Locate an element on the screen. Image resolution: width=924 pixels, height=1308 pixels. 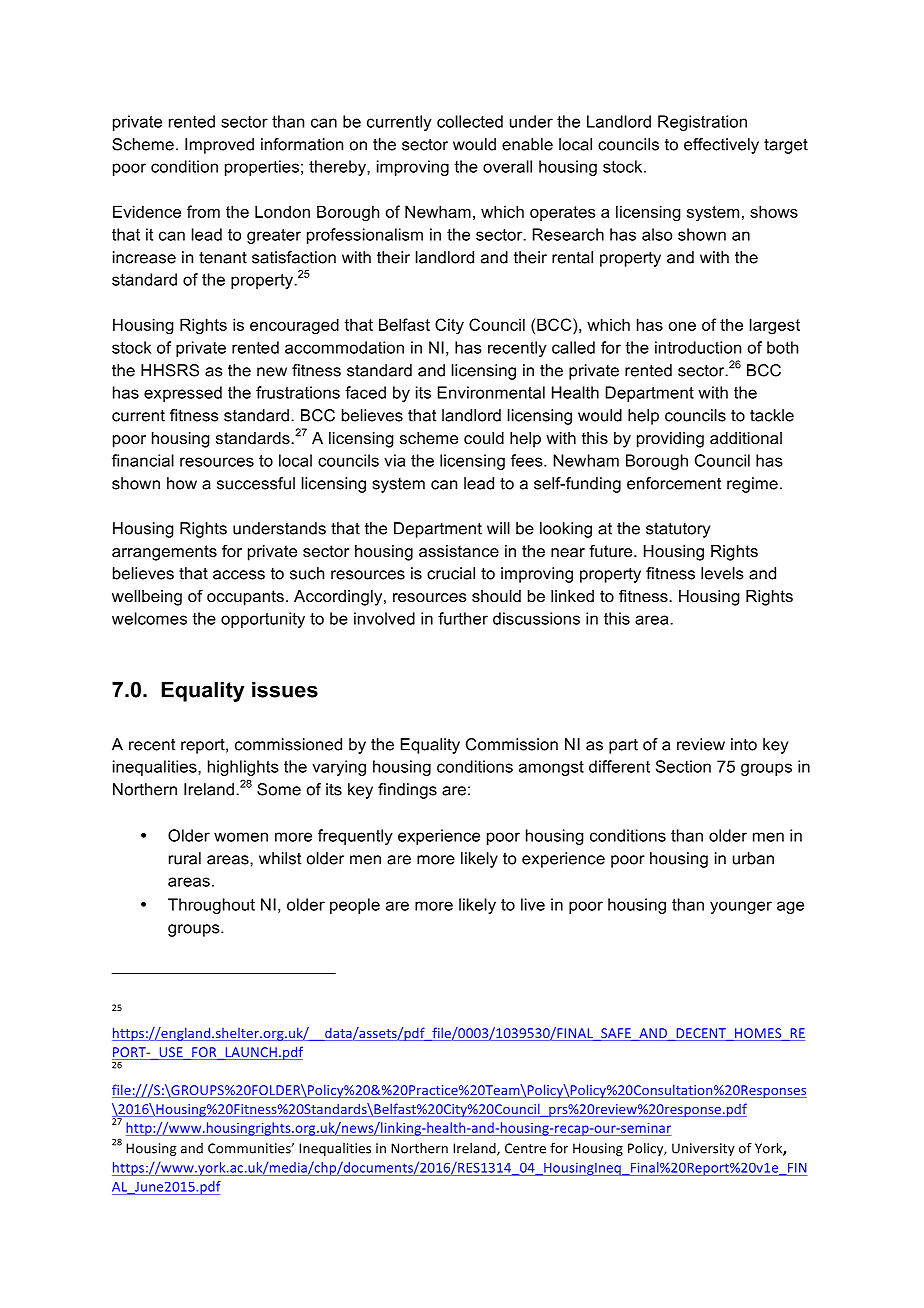
collected is located at coordinates (470, 121).
